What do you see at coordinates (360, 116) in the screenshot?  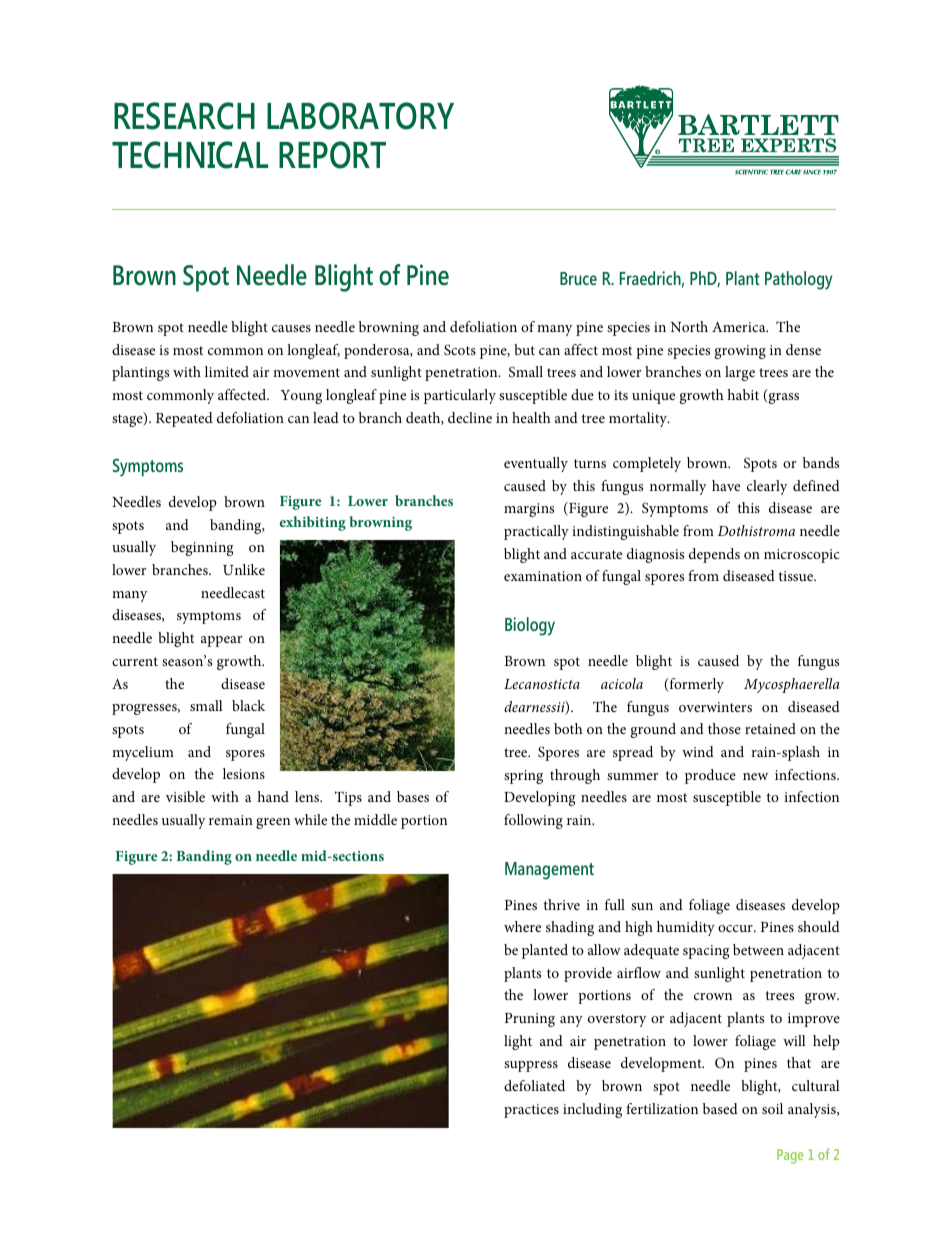 I see `LABORATORY` at bounding box center [360, 116].
